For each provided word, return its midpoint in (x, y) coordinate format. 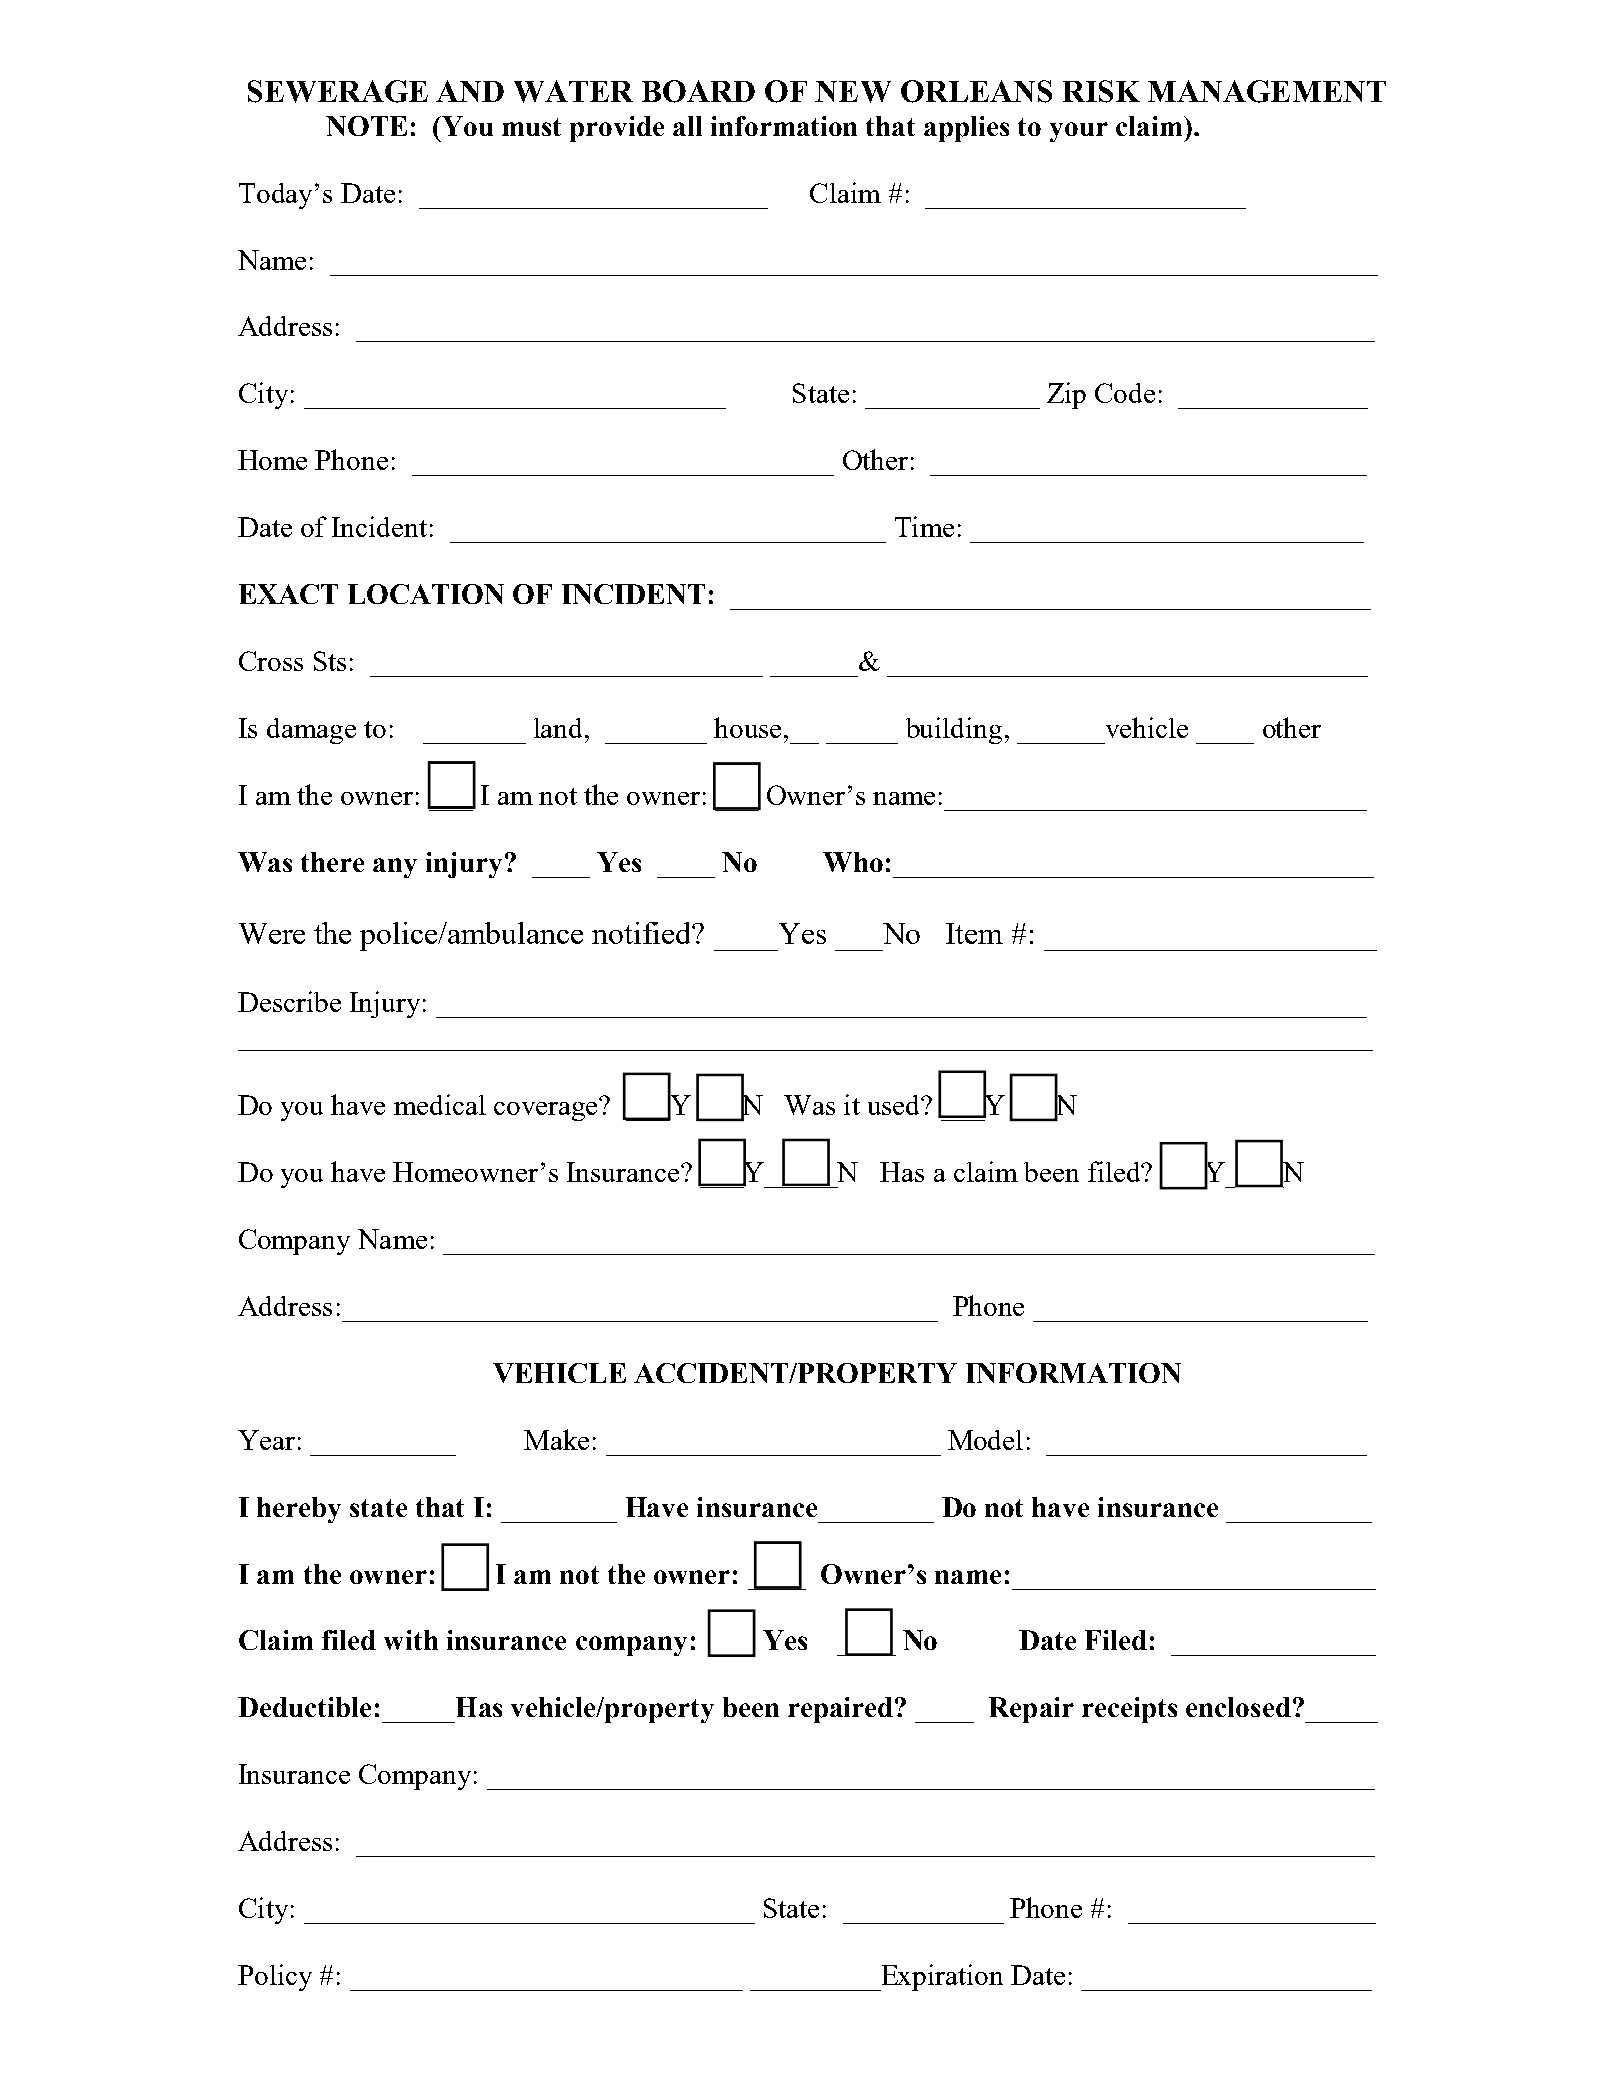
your (1079, 132)
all (687, 126)
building (954, 730)
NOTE (366, 126)
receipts (1129, 1710)
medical (440, 1104)
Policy (275, 1977)
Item (974, 933)
